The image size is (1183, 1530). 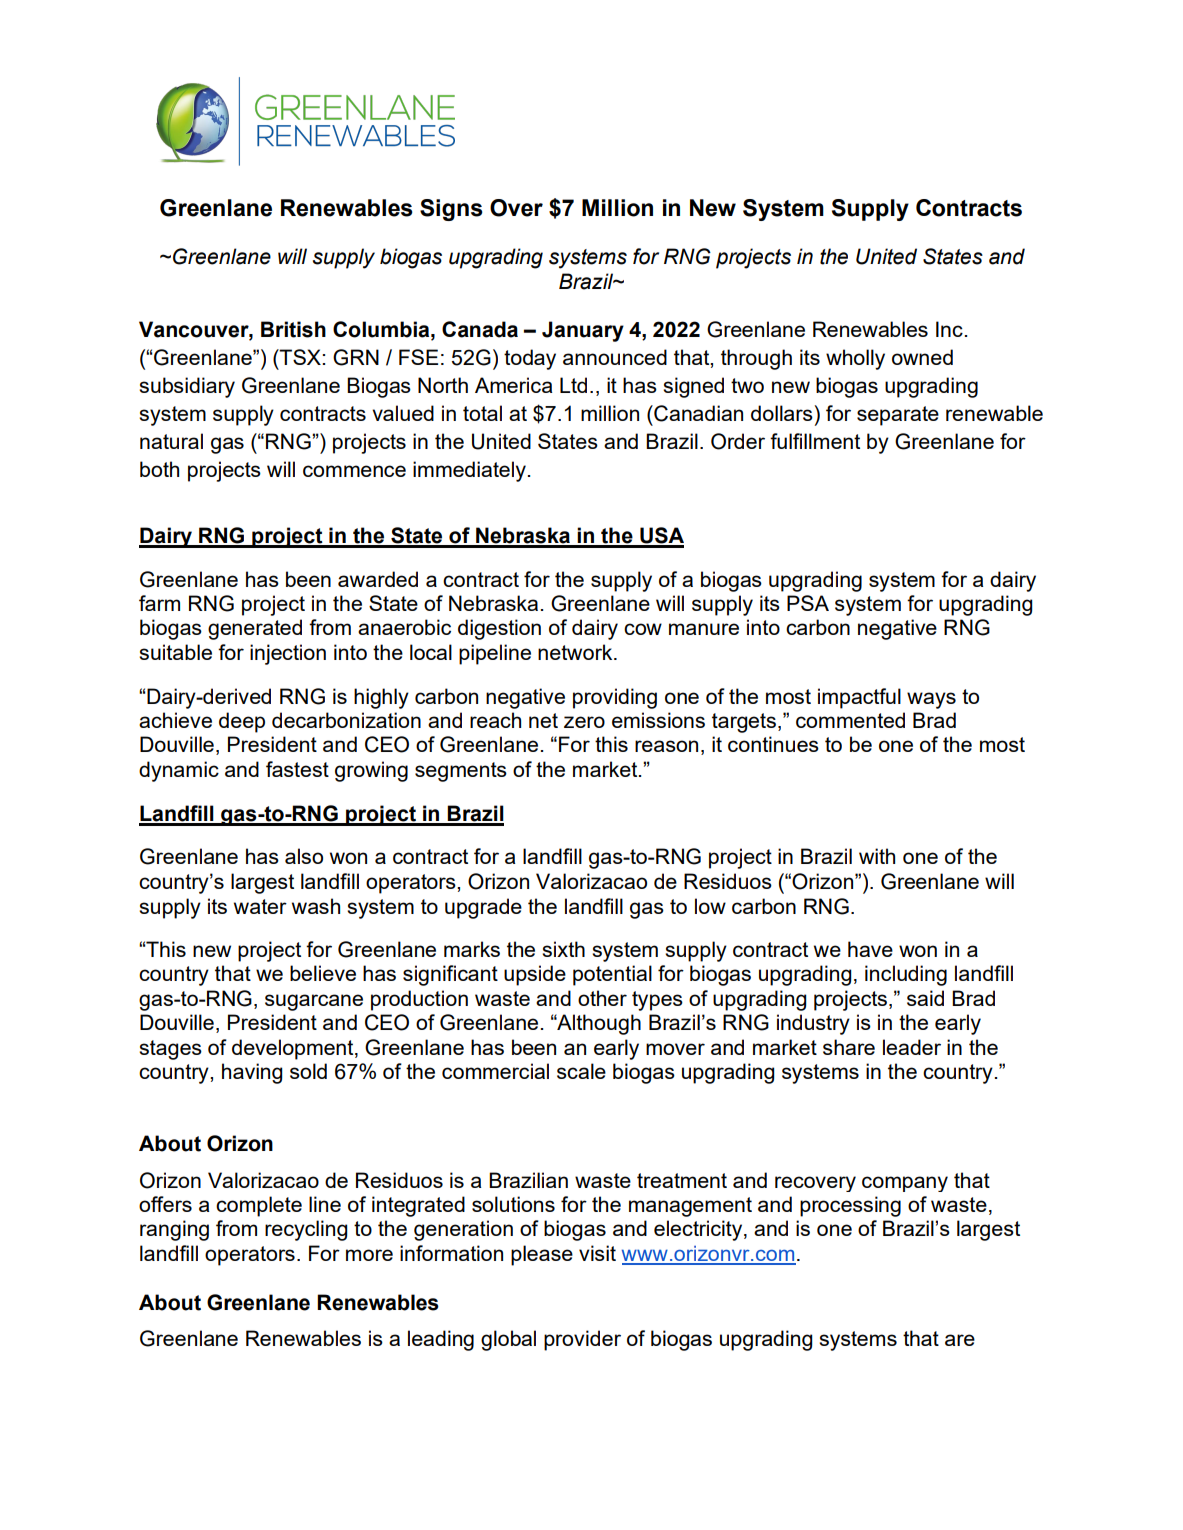 What do you see at coordinates (855, 359) in the page?
I see `wholly` at bounding box center [855, 359].
